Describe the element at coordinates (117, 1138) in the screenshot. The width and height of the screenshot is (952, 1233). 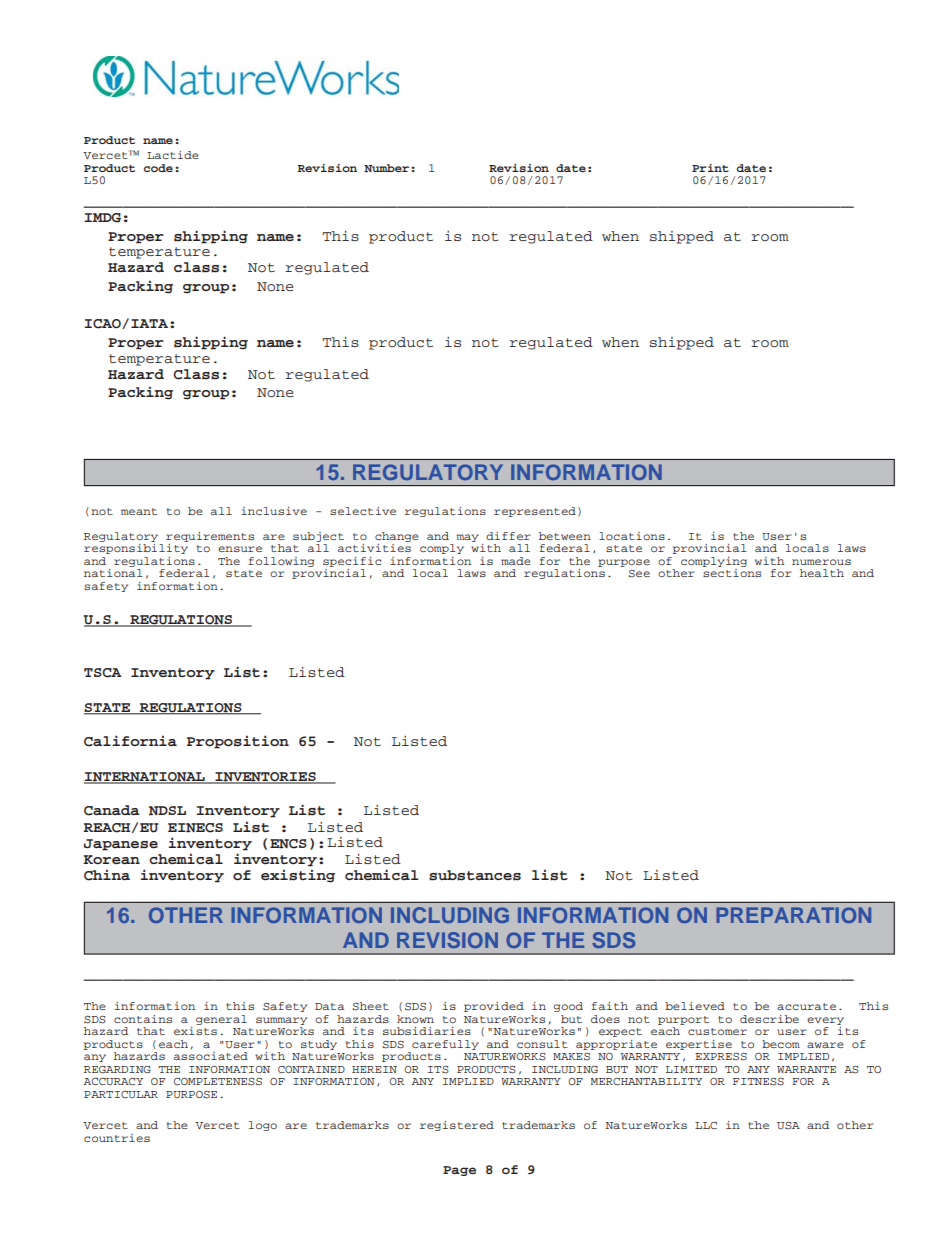
I see `countries` at that location.
